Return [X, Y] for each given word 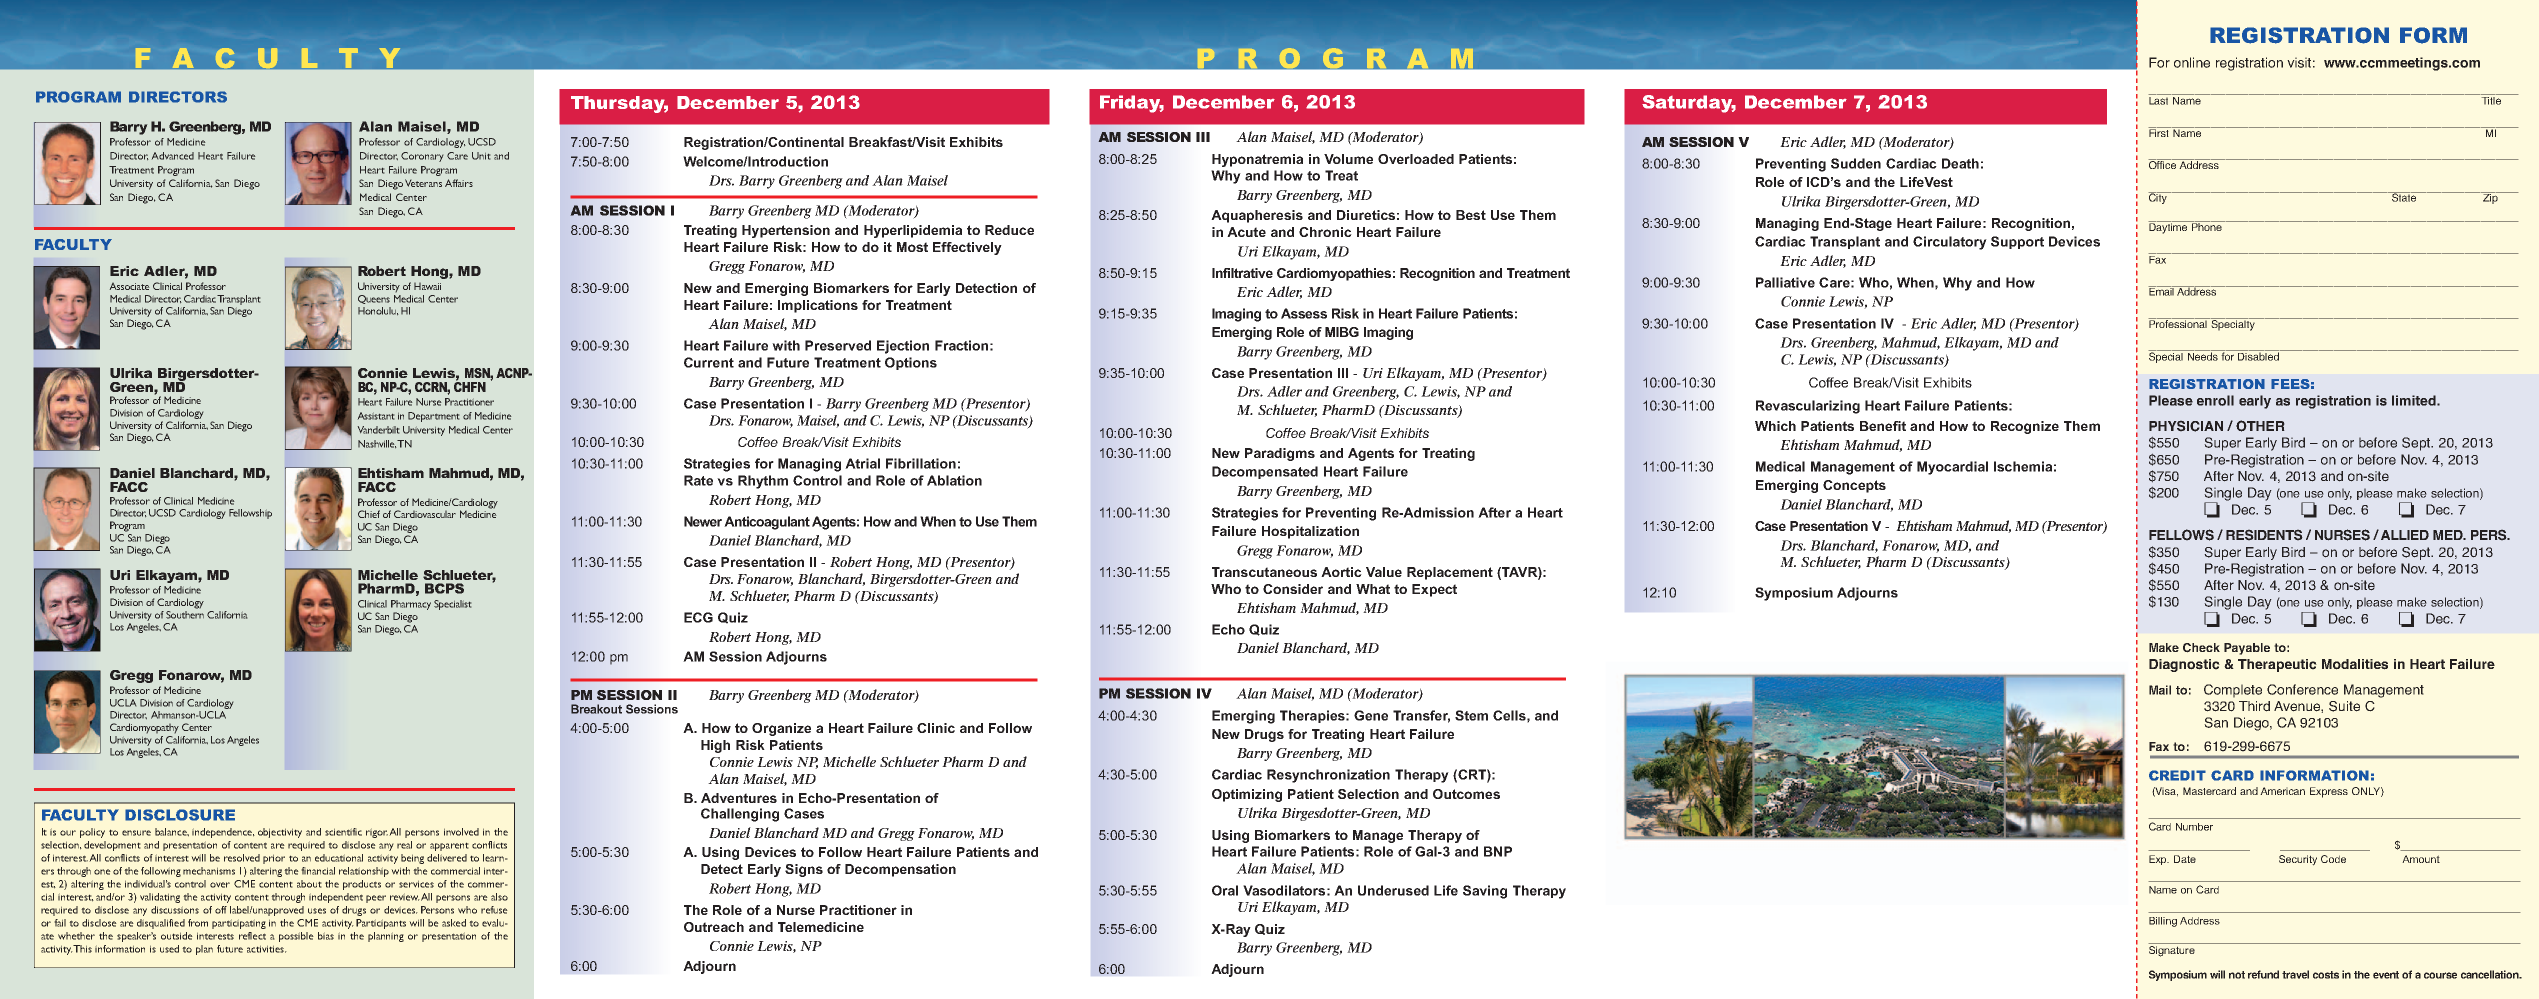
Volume [1348, 159]
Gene [1371, 715]
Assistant [376, 416]
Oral [1225, 890]
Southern [185, 613]
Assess [1304, 313]
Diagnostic [2184, 665]
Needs [2203, 355]
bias [326, 936]
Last [2159, 99]
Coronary [422, 157]
